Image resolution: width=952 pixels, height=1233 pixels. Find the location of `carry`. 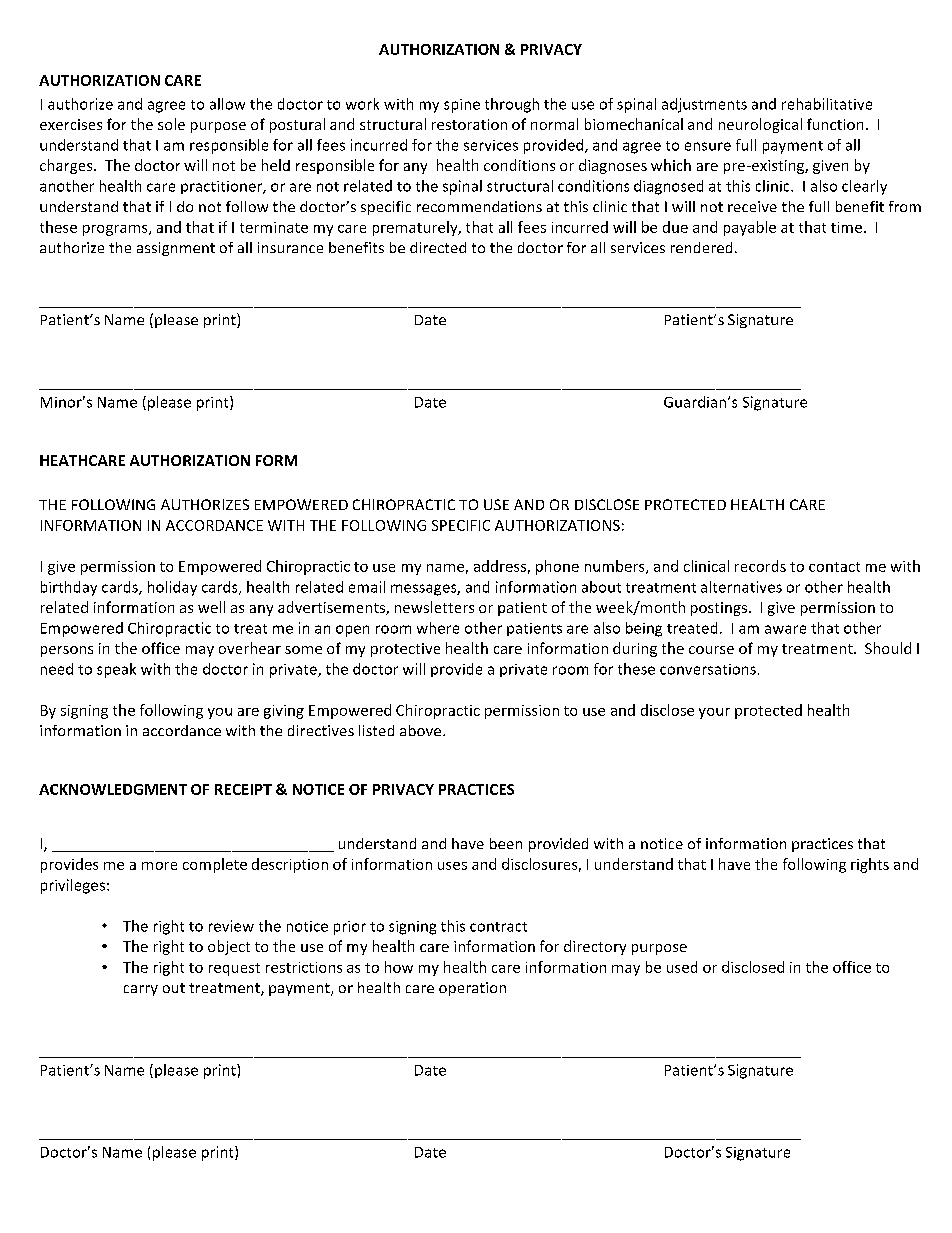

carry is located at coordinates (141, 990).
